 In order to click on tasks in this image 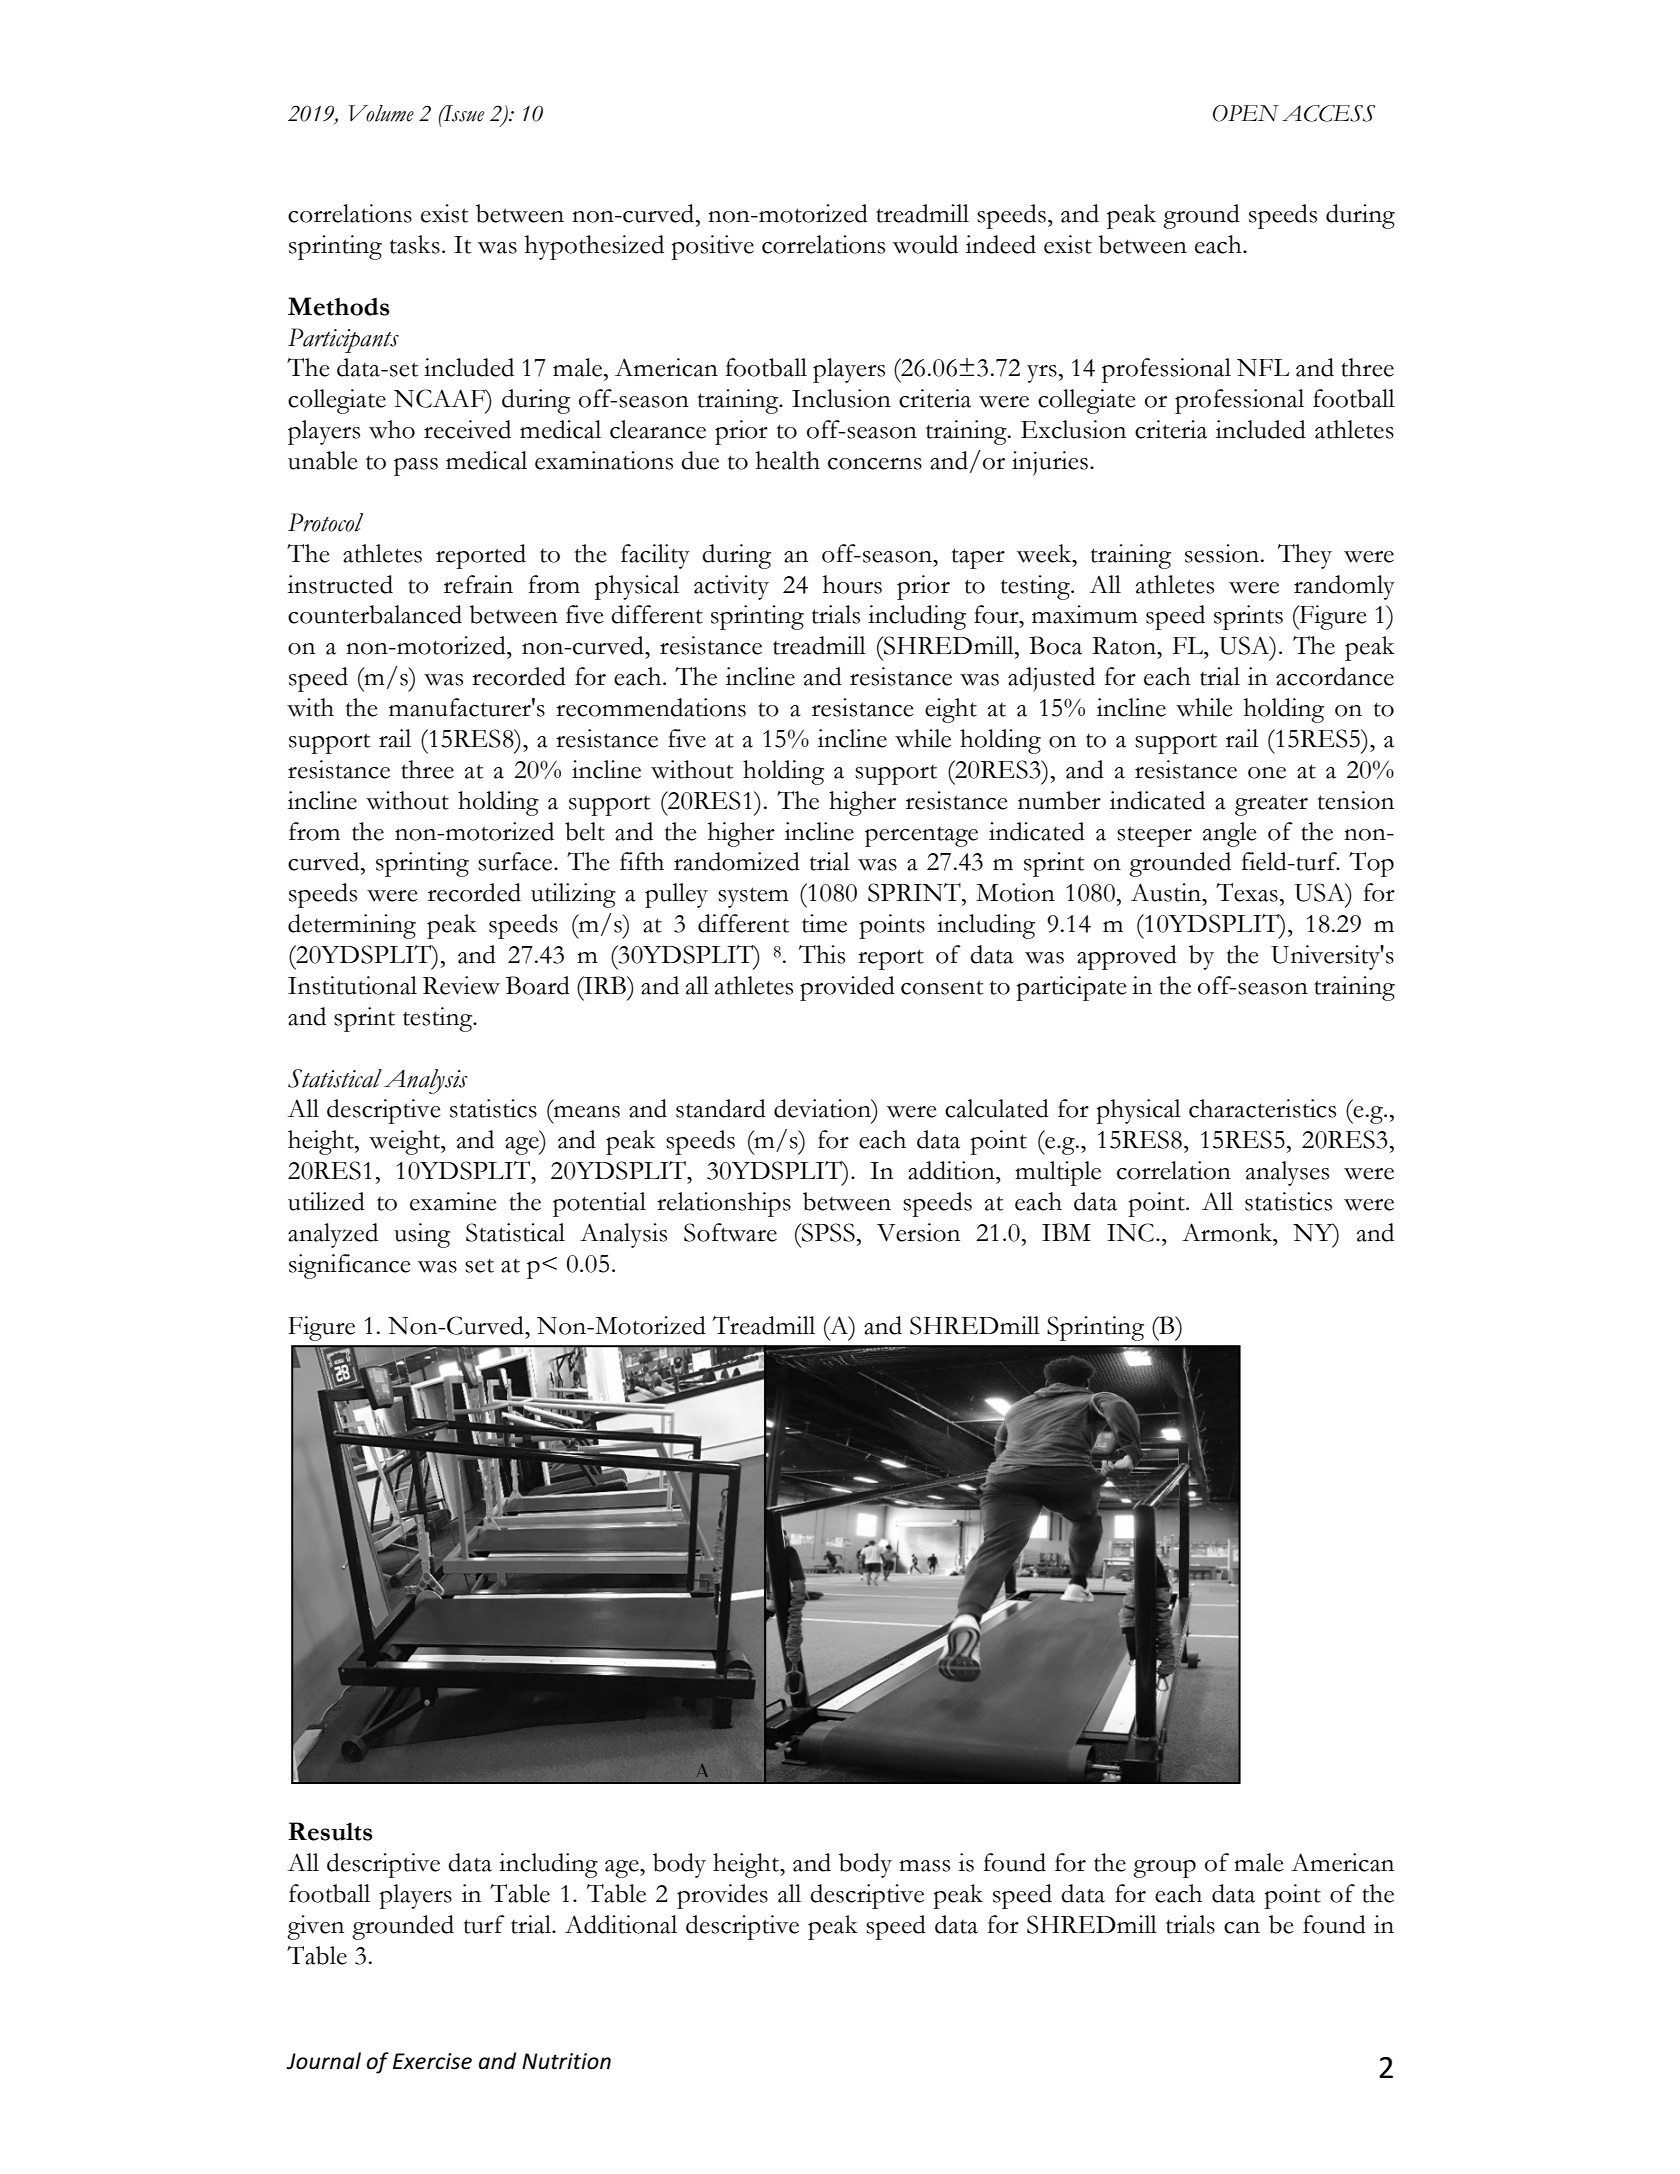, I will do `click(415, 244)`.
